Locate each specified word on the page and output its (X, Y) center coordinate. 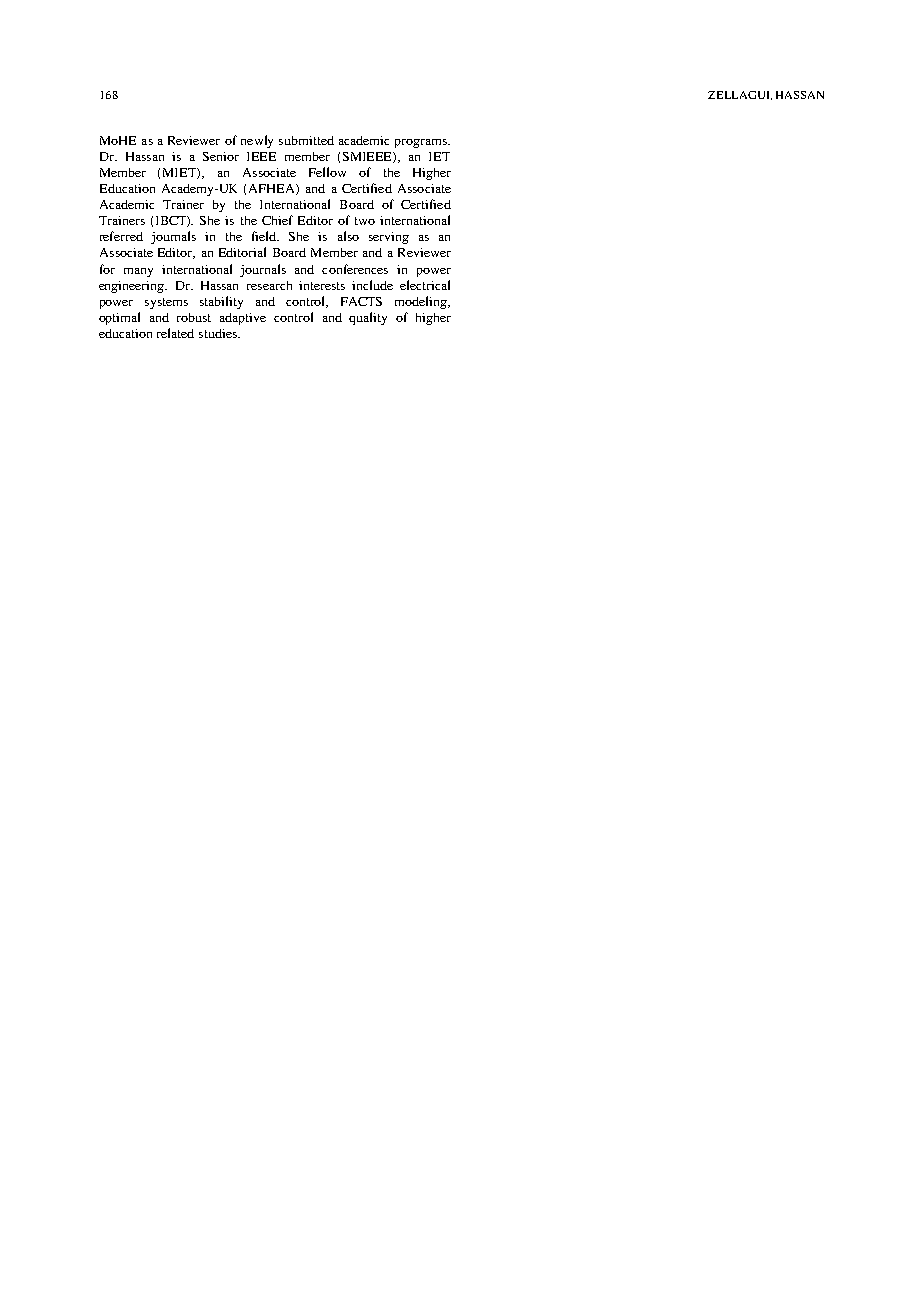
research (269, 285)
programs (422, 143)
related (175, 333)
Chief (277, 220)
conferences (355, 269)
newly (257, 141)
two (365, 221)
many (138, 272)
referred (121, 236)
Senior (221, 156)
